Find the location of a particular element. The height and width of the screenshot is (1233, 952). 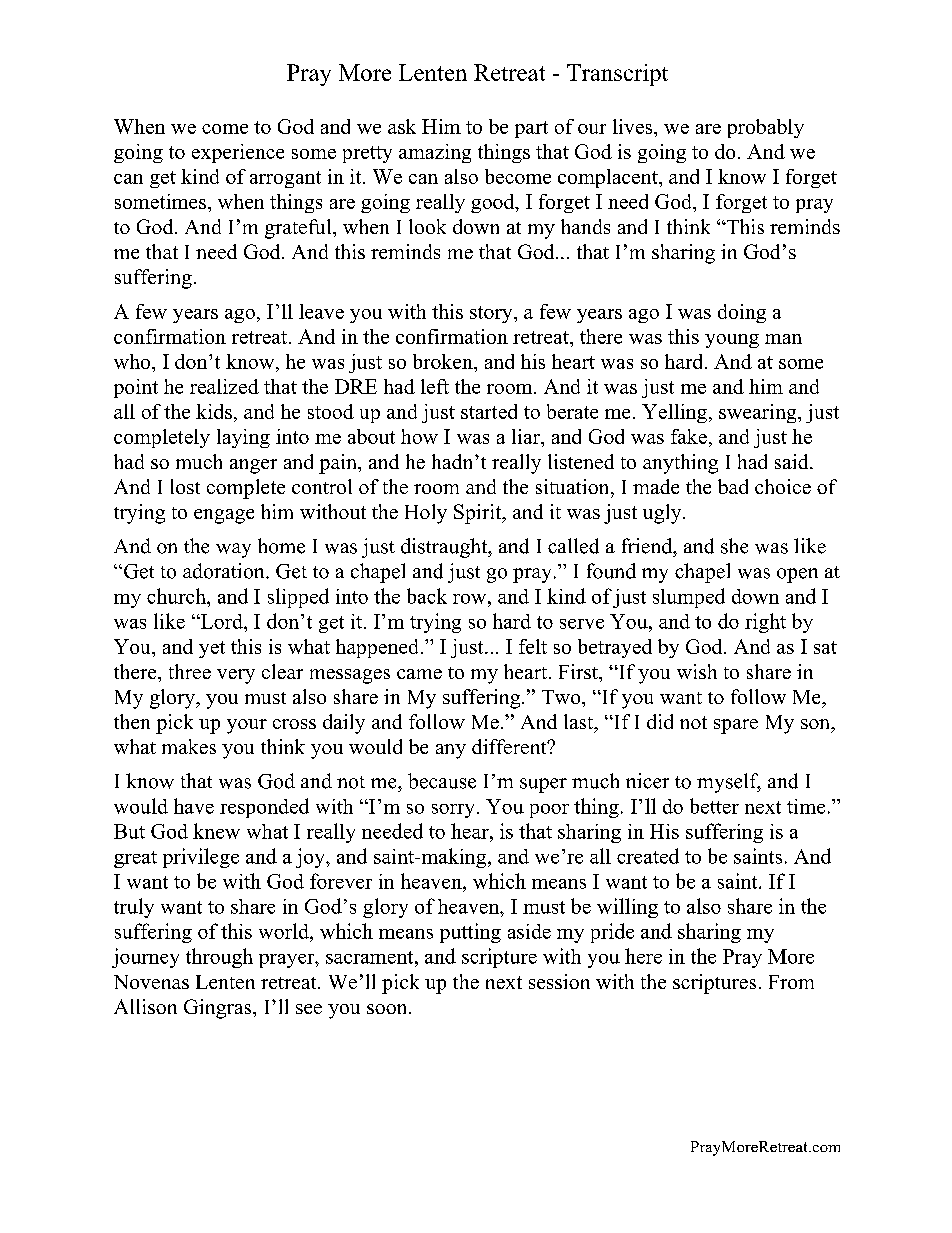

grateful is located at coordinates (299, 229).
